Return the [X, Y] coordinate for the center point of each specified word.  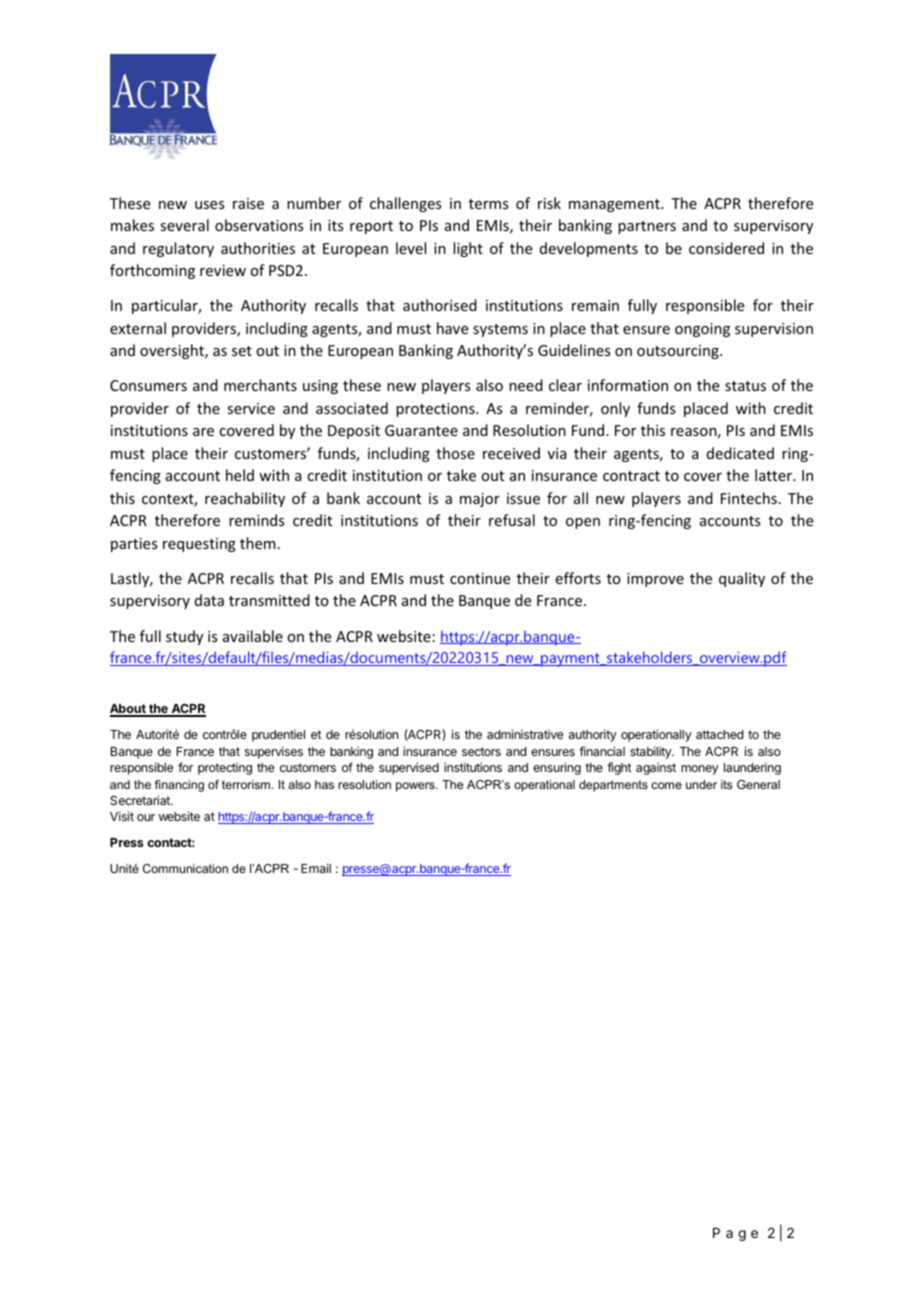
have [452, 328]
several [184, 225]
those [455, 453]
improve [655, 580]
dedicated [740, 453]
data [209, 600]
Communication [185, 868]
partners [647, 227]
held [240, 475]
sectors [481, 751]
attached [719, 734]
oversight [173, 351]
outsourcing [679, 352]
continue [480, 578]
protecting [225, 769]
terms [488, 204]
